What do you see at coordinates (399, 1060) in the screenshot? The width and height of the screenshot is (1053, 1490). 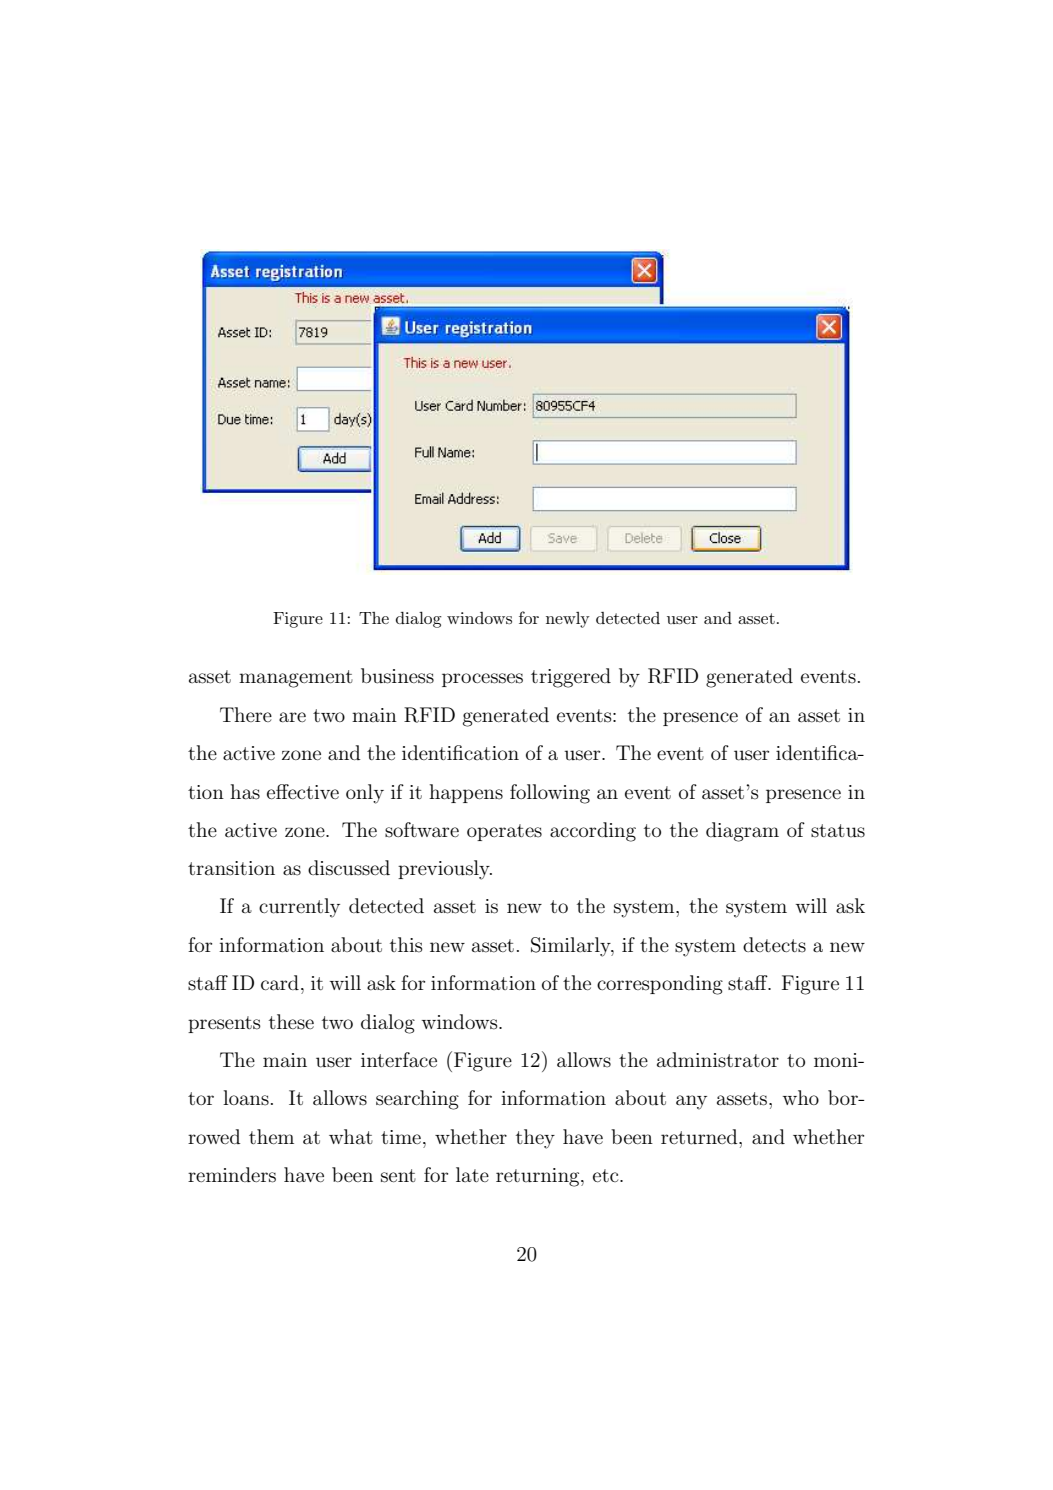 I see `interface` at bounding box center [399, 1060].
